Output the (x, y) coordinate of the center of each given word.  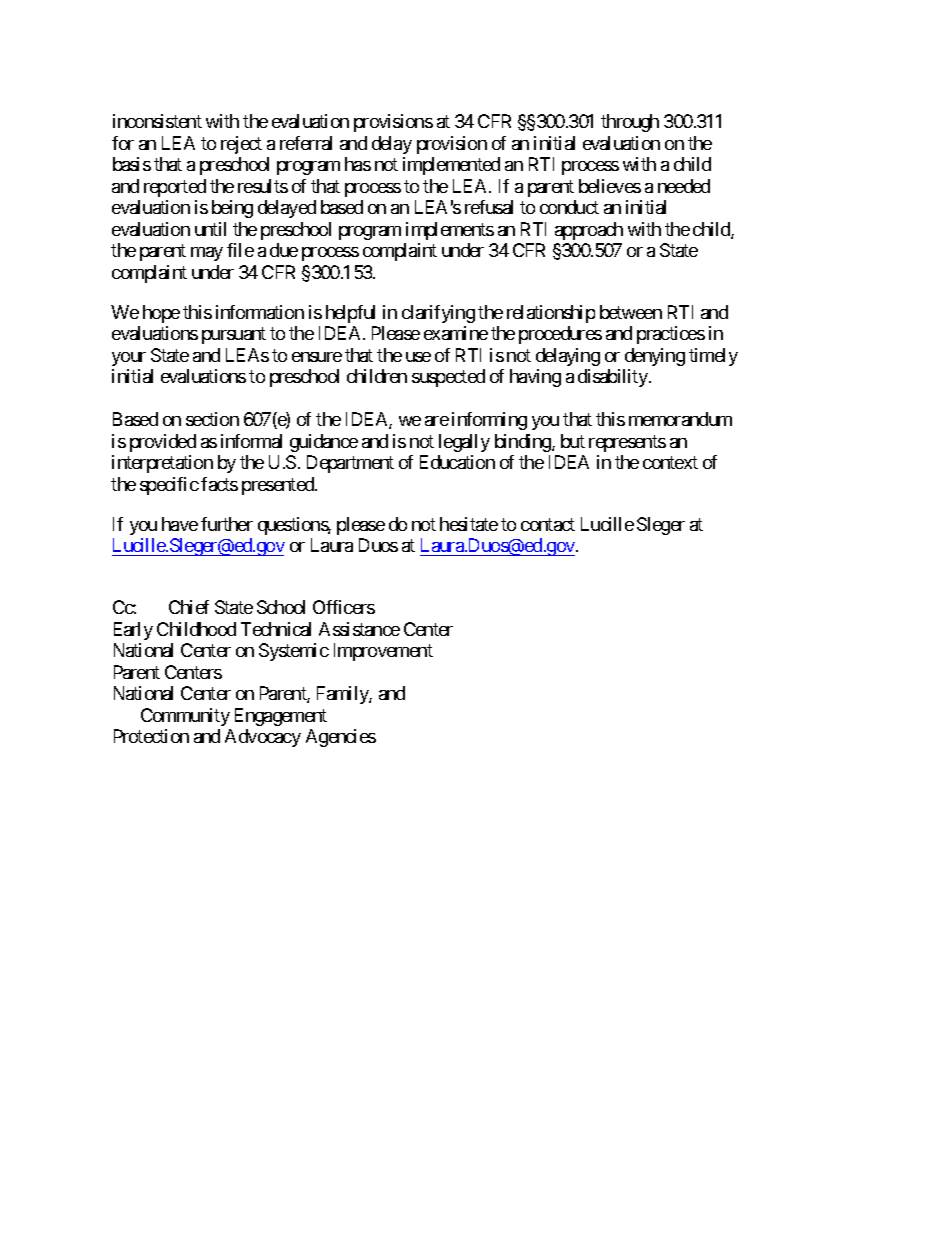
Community (185, 717)
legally (464, 443)
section (212, 419)
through (630, 123)
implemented (451, 166)
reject (241, 145)
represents (627, 443)
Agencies (341, 738)
